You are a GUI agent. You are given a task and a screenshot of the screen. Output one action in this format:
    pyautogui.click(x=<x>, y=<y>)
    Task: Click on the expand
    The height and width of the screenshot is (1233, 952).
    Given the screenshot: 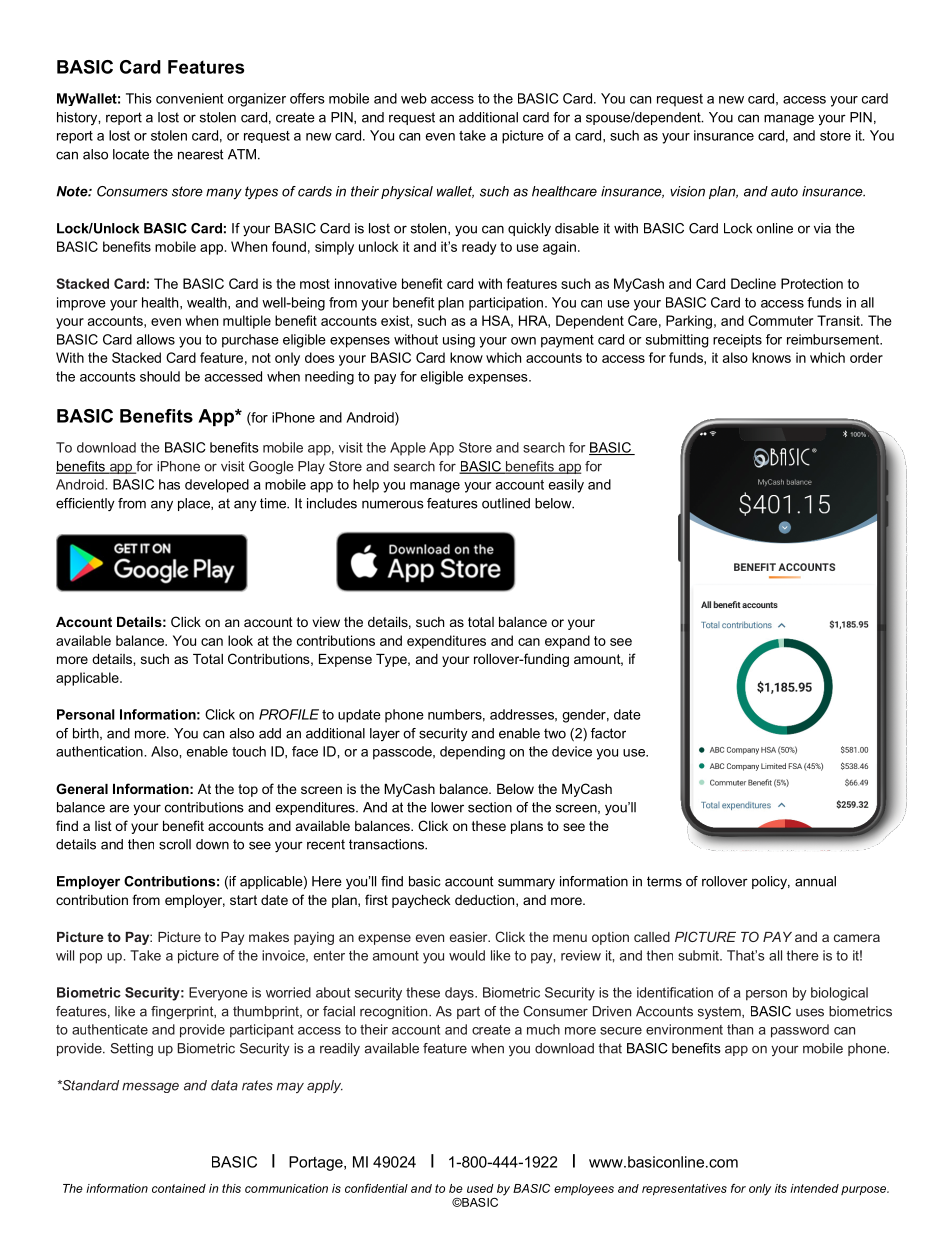 What is the action you would take?
    pyautogui.click(x=567, y=642)
